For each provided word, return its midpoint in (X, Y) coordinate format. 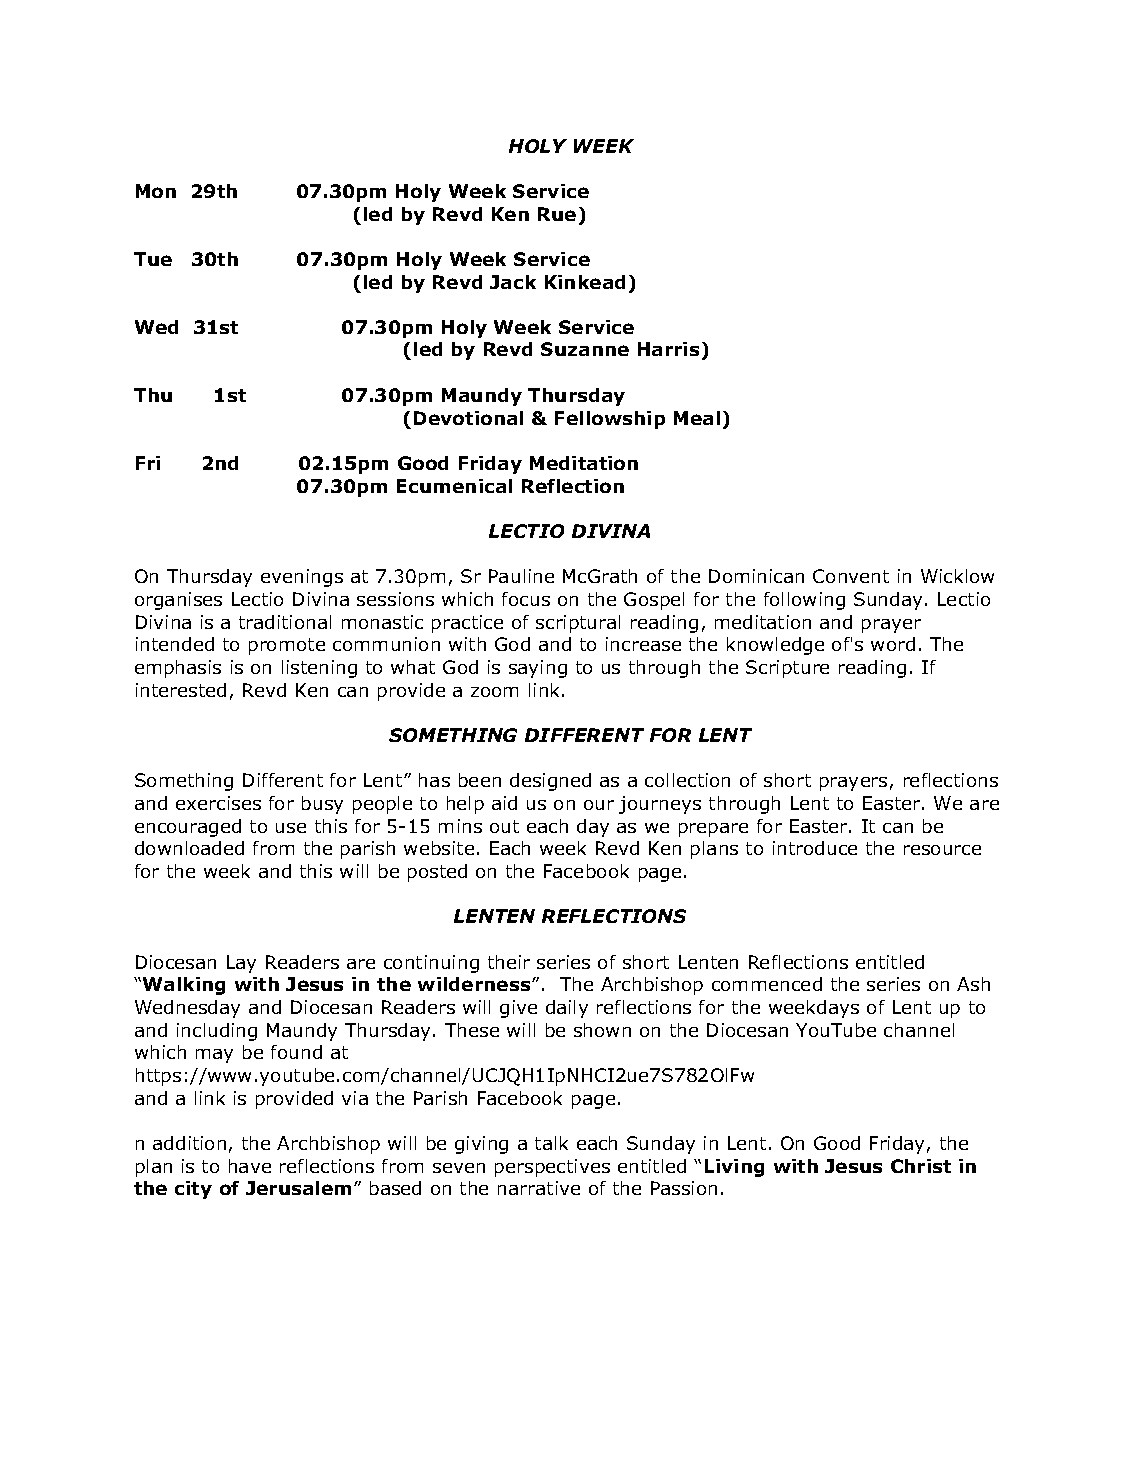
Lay (241, 964)
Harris (668, 349)
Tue (153, 259)
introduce (815, 848)
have (250, 1166)
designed (550, 782)
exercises (218, 803)
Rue (557, 214)
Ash (973, 984)
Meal (697, 418)
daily (567, 1009)
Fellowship (610, 420)
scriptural (578, 624)
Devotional (468, 418)
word (893, 644)
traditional (285, 622)
